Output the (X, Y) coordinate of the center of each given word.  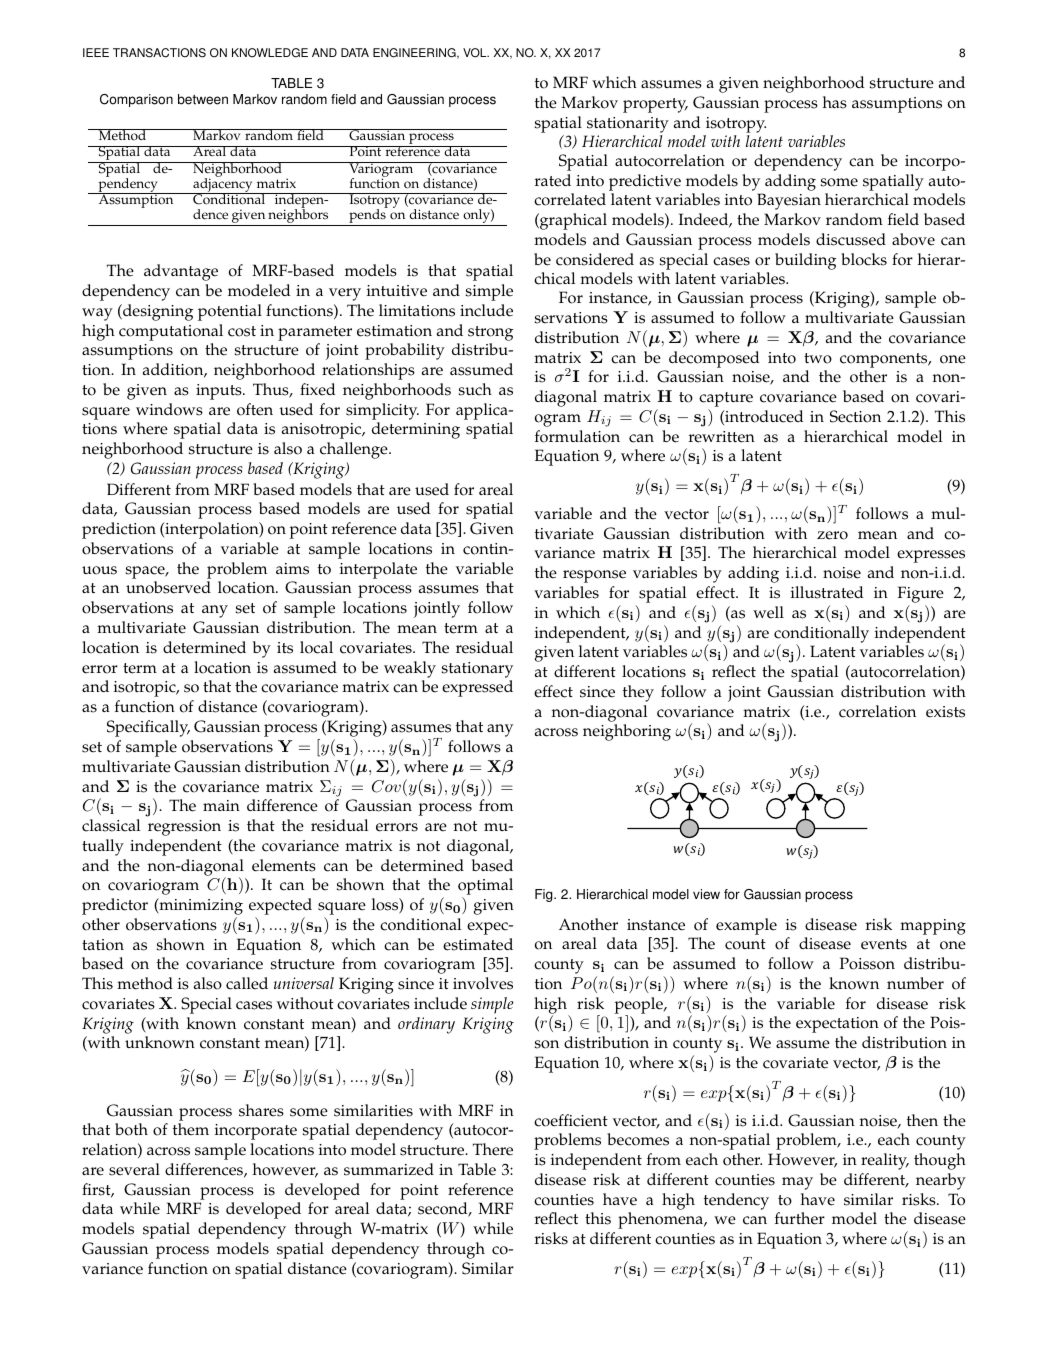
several (134, 1169)
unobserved (168, 587)
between (203, 99)
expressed (477, 688)
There (493, 1149)
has (835, 102)
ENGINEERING (415, 53)
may (797, 1183)
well (768, 612)
